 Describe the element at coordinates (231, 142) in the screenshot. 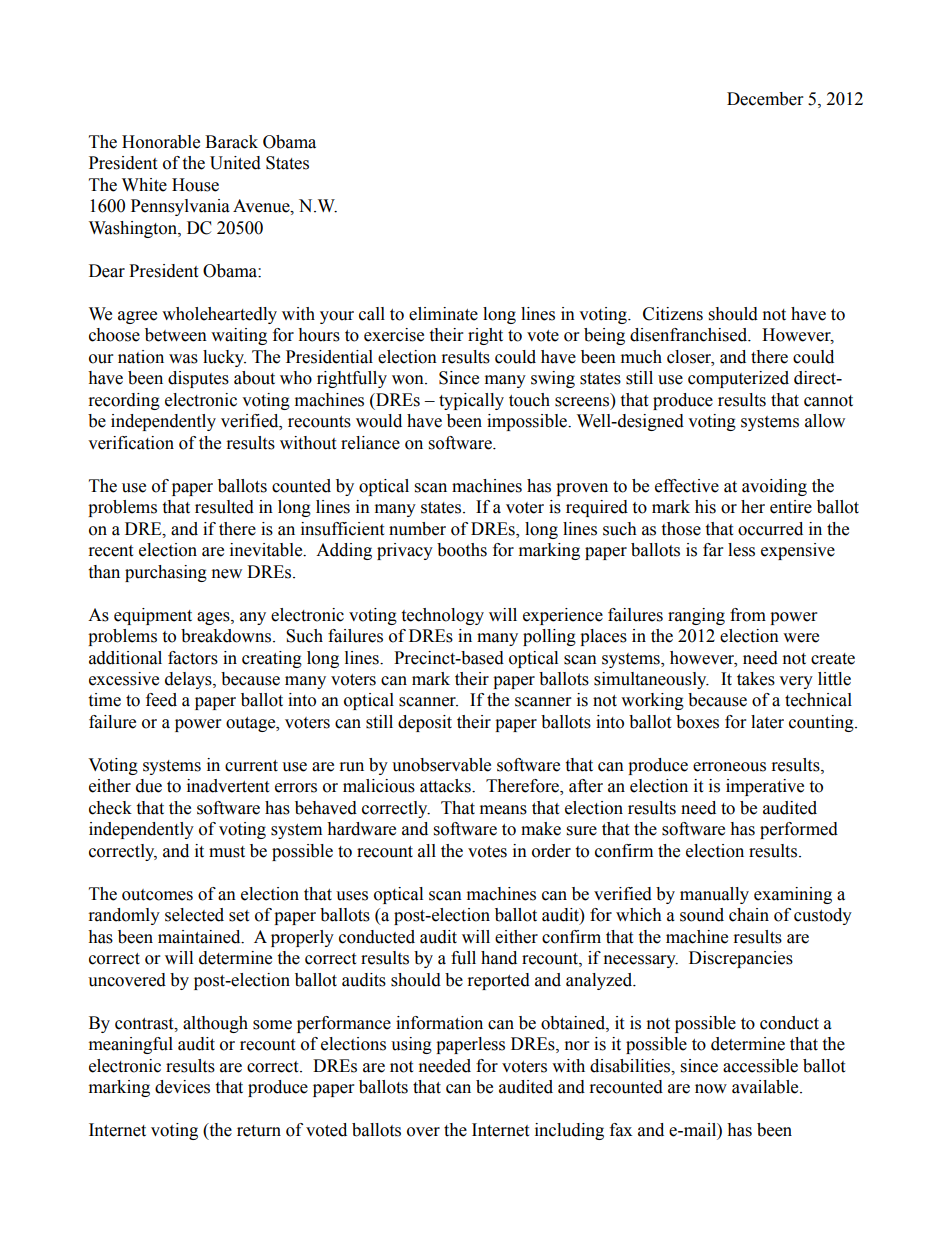

I see `Barack` at that location.
